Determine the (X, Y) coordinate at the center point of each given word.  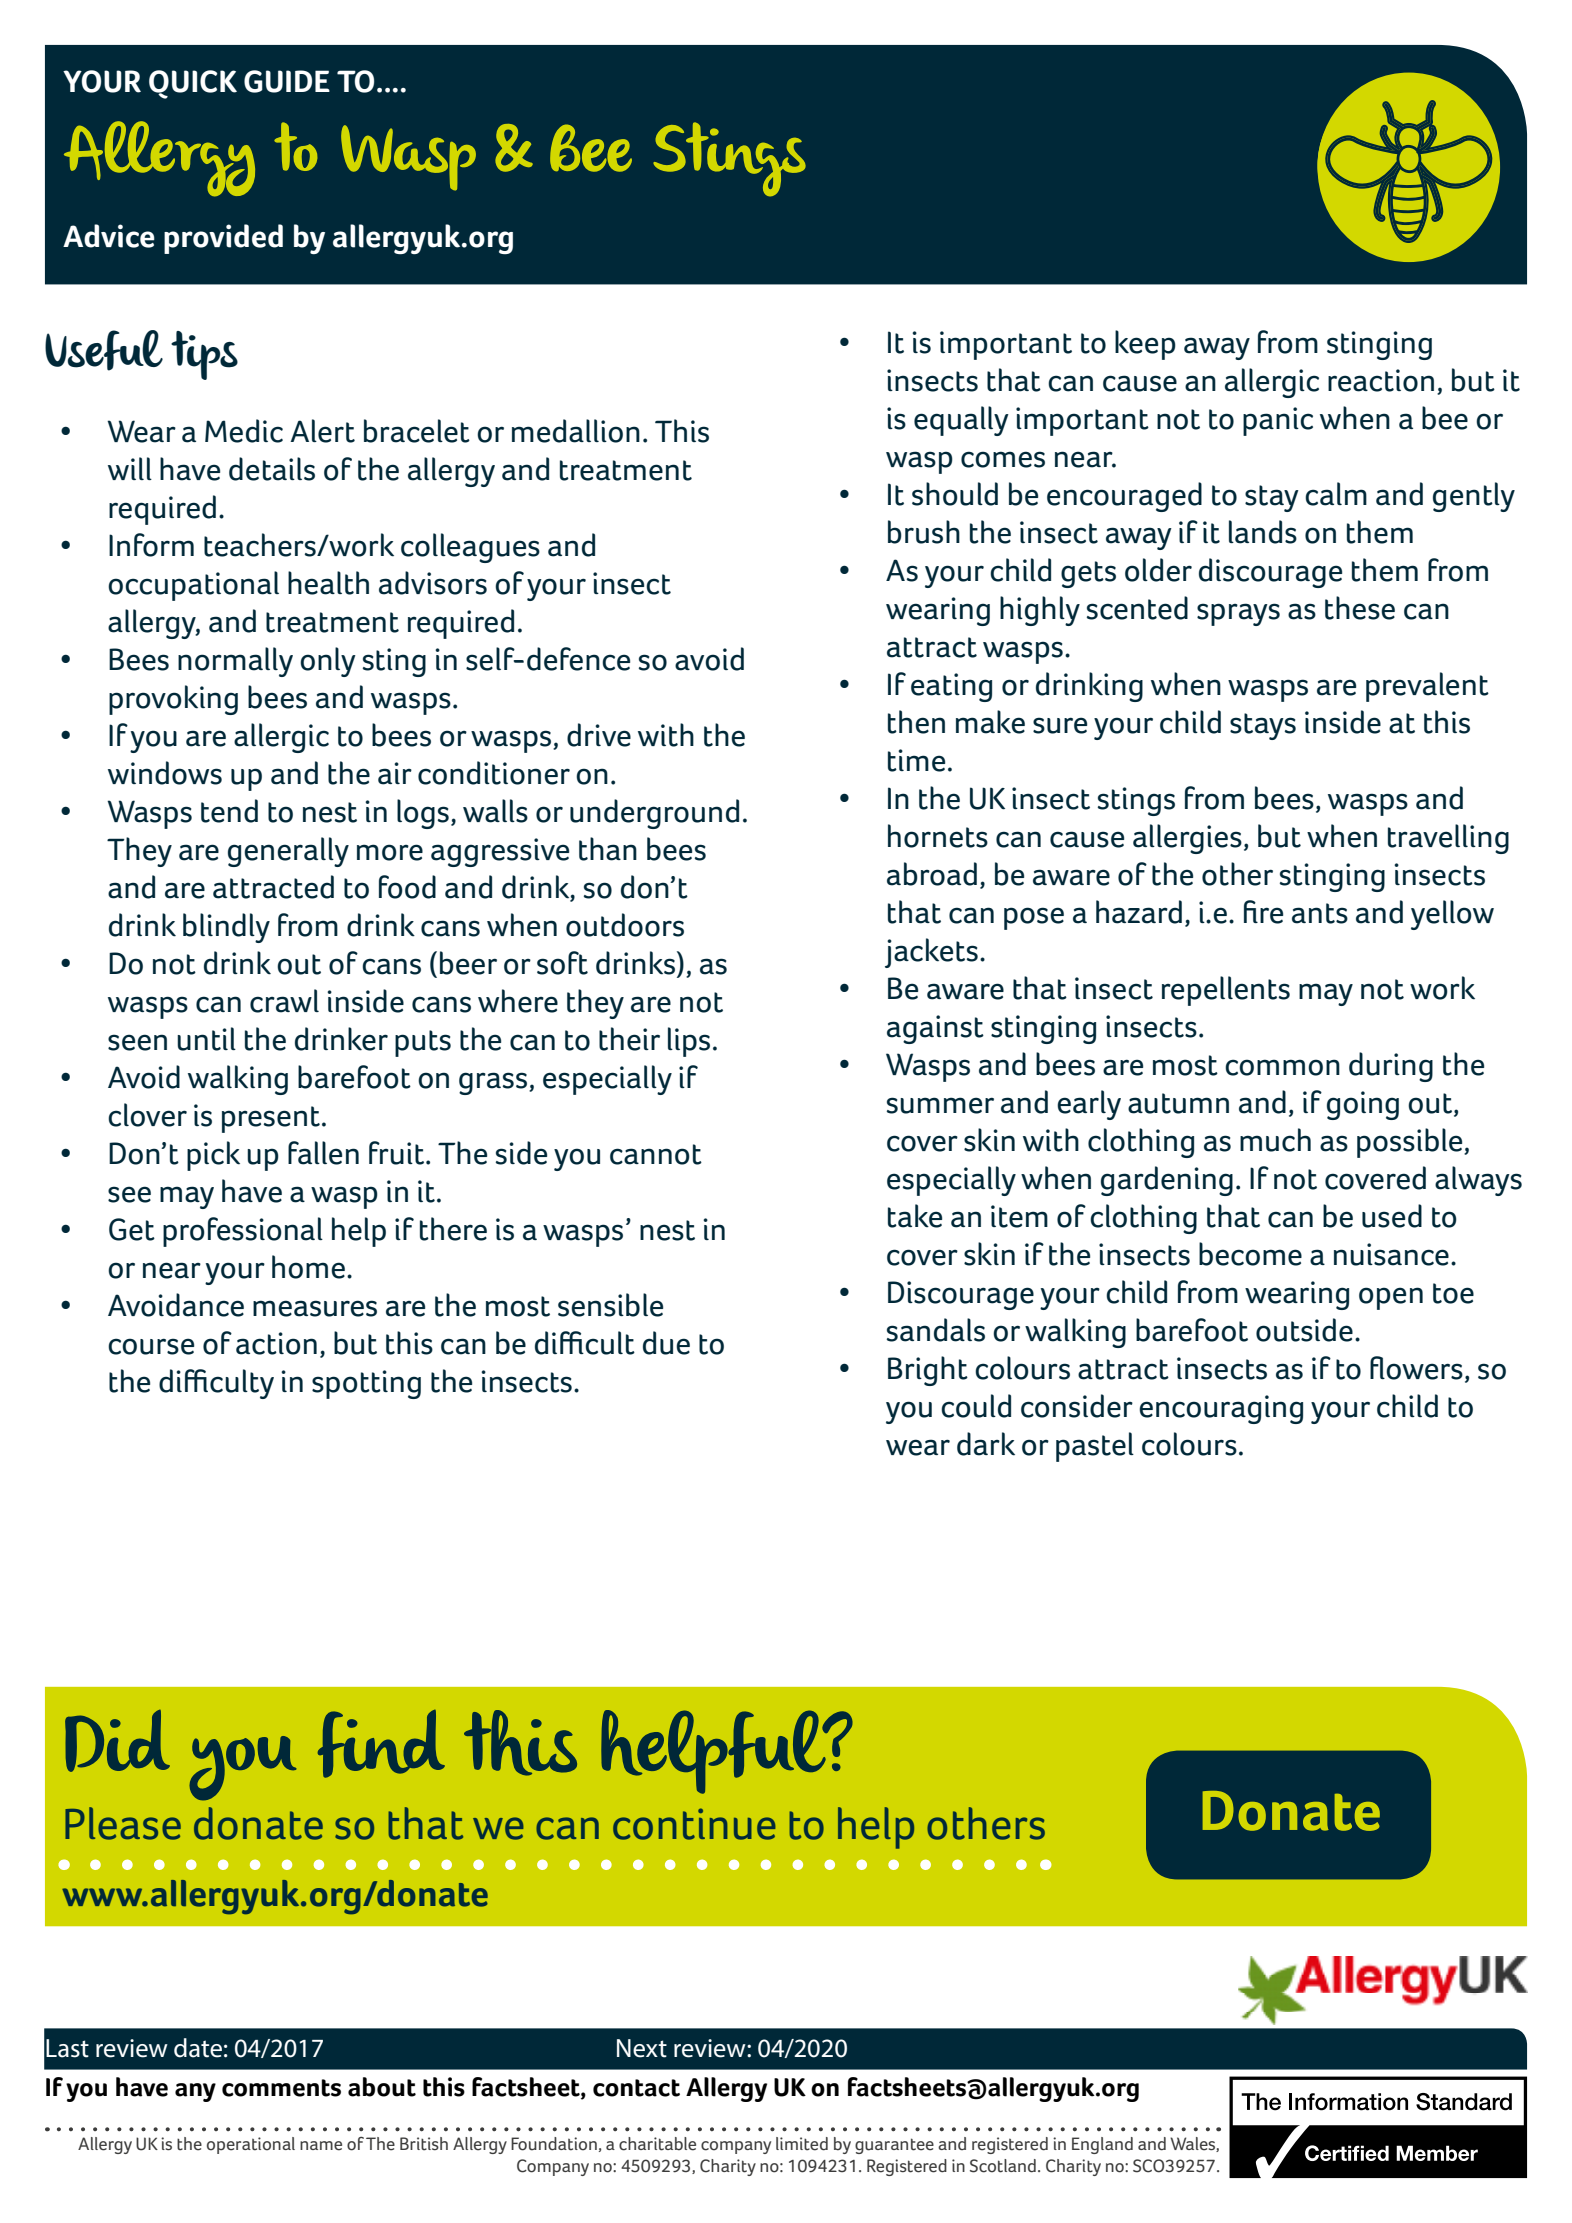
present (271, 1119)
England (1102, 2145)
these (1360, 608)
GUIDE (287, 81)
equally (961, 421)
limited (802, 2144)
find (381, 1744)
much (1275, 1140)
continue (694, 1824)
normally (235, 662)
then (916, 722)
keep (1145, 345)
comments (281, 2088)
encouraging (1221, 1409)
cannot (656, 1154)
